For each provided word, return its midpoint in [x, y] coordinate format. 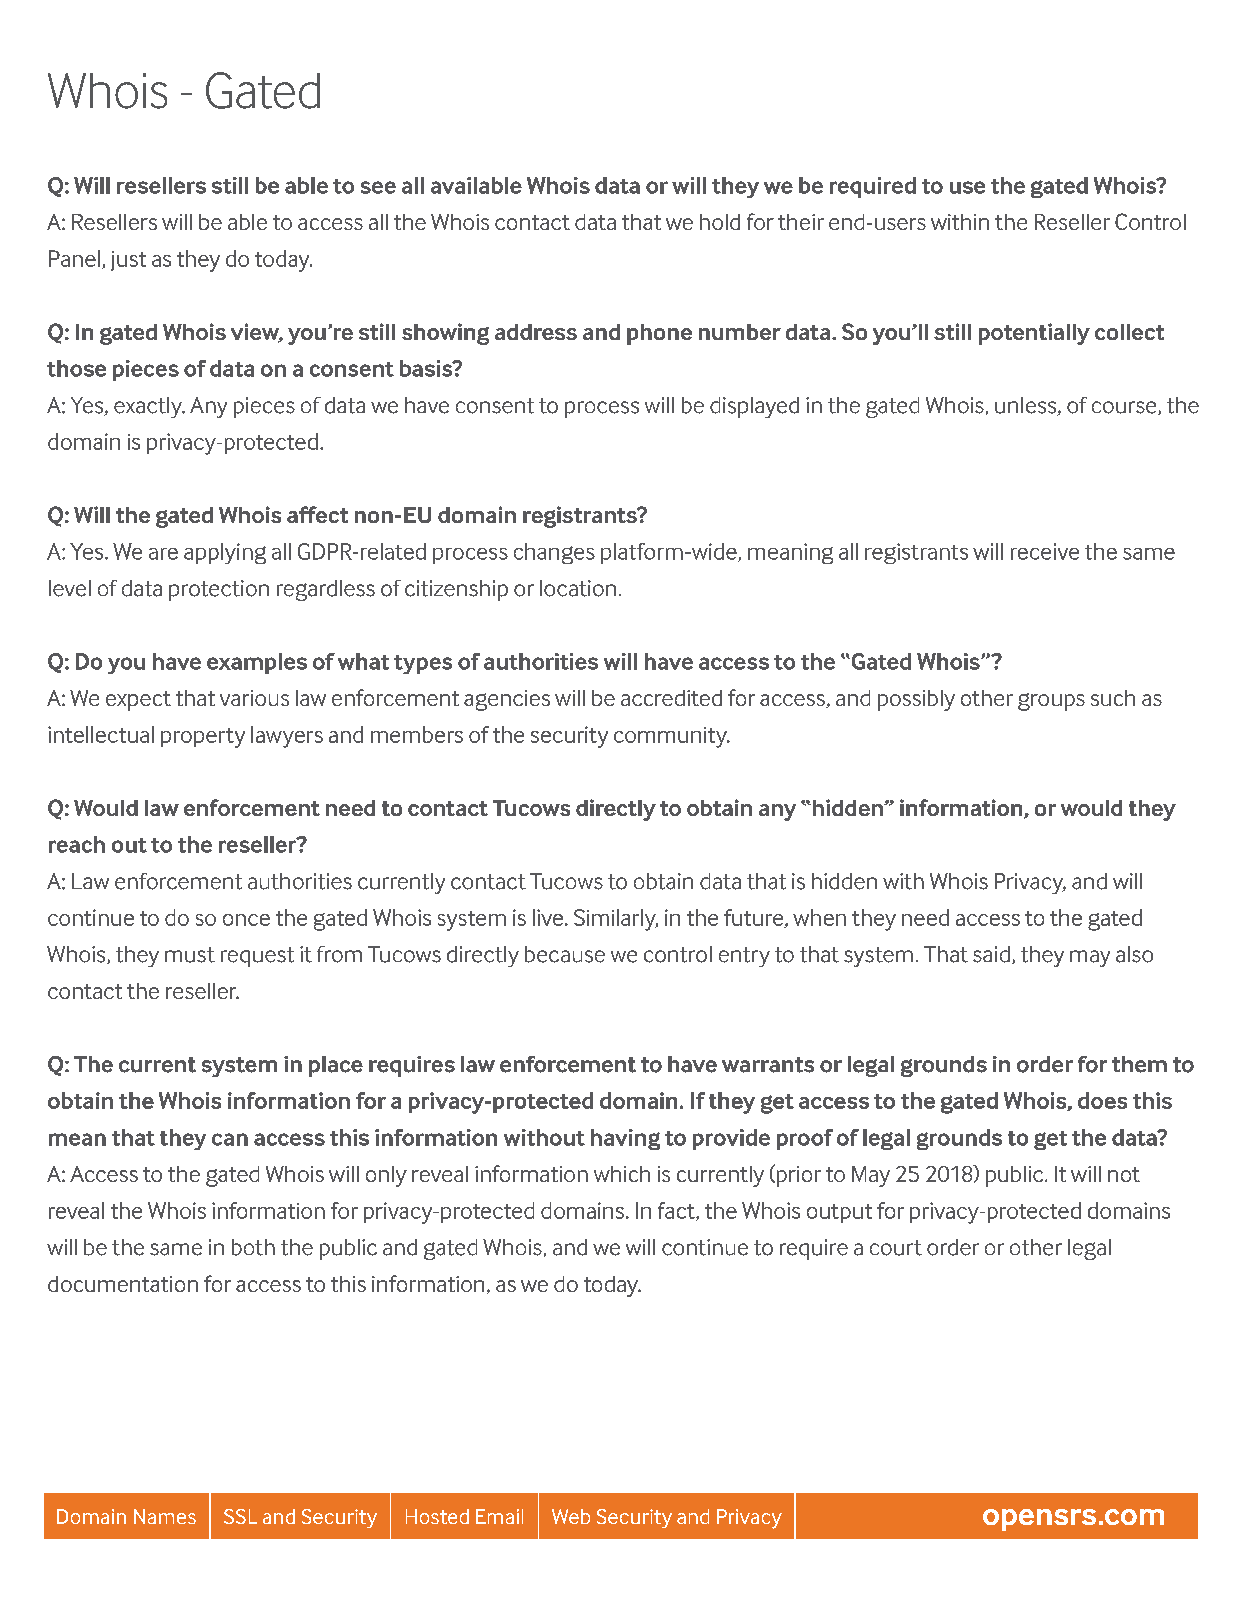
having [625, 1139]
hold [720, 222]
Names [165, 1516]
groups [1051, 702]
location [578, 588]
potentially [1034, 334]
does [1102, 1100]
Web [571, 1516]
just [128, 261]
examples [257, 663]
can [230, 1139]
